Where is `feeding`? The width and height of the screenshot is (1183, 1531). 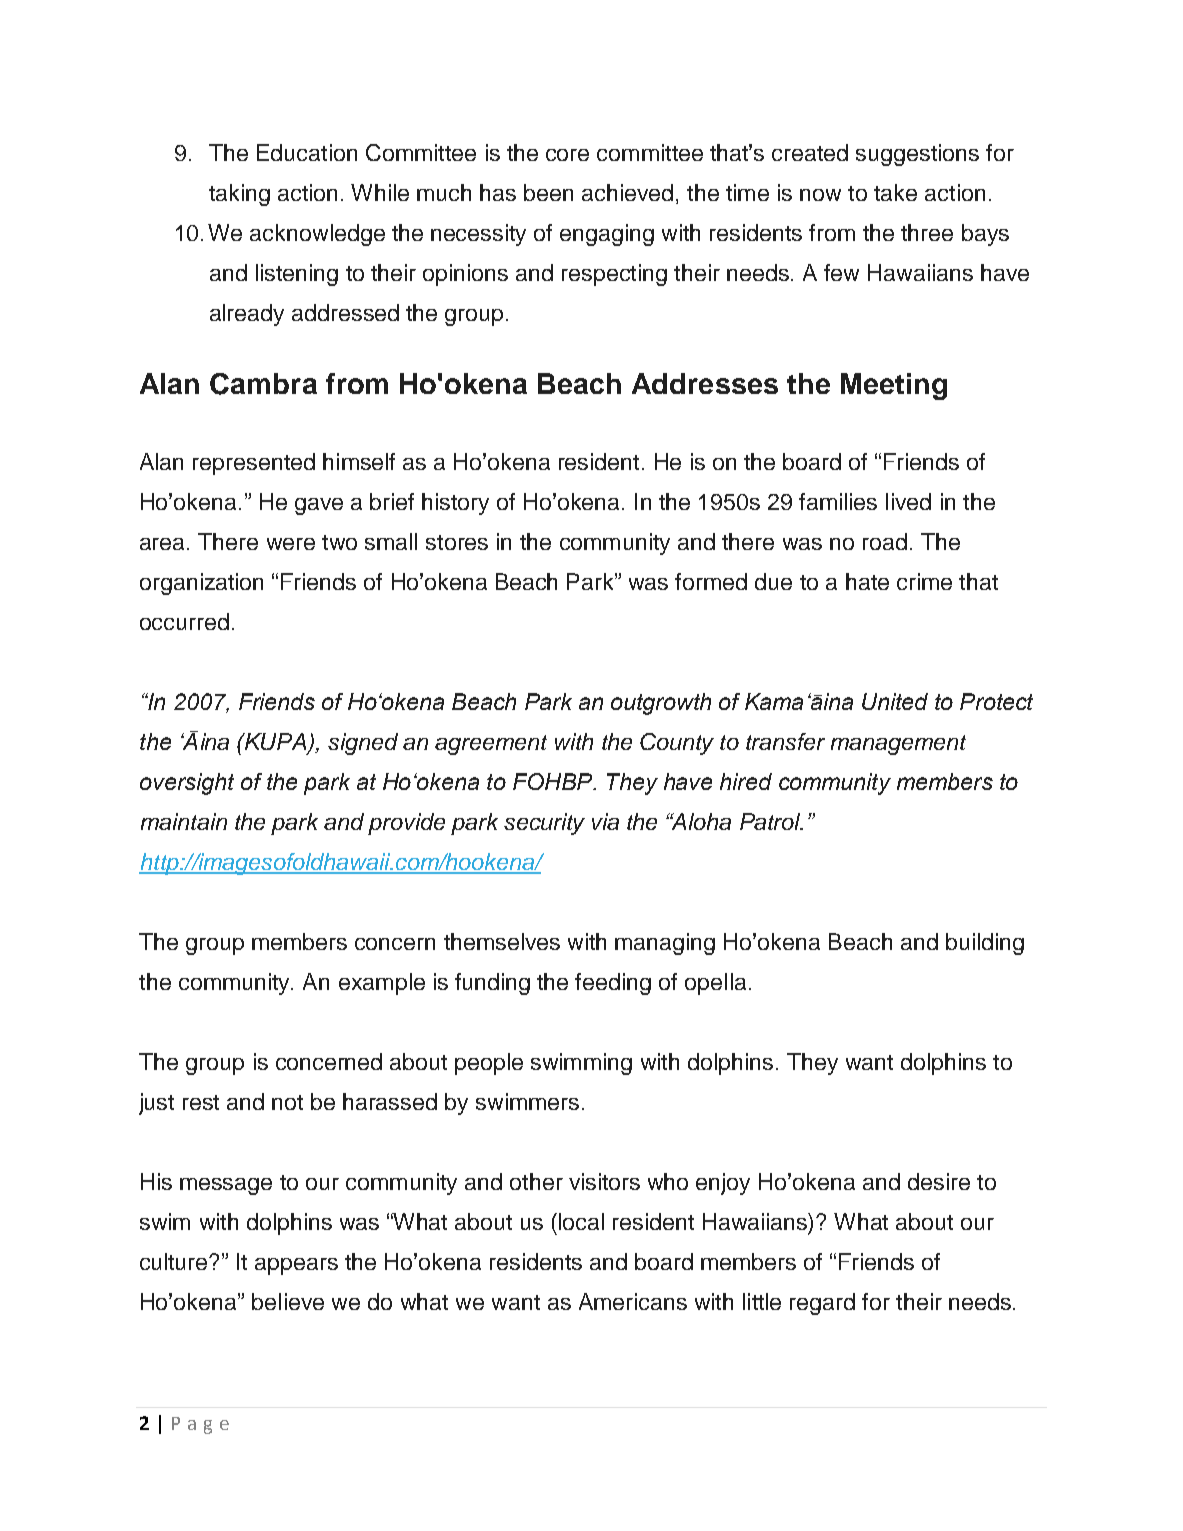 feeding is located at coordinates (613, 984).
